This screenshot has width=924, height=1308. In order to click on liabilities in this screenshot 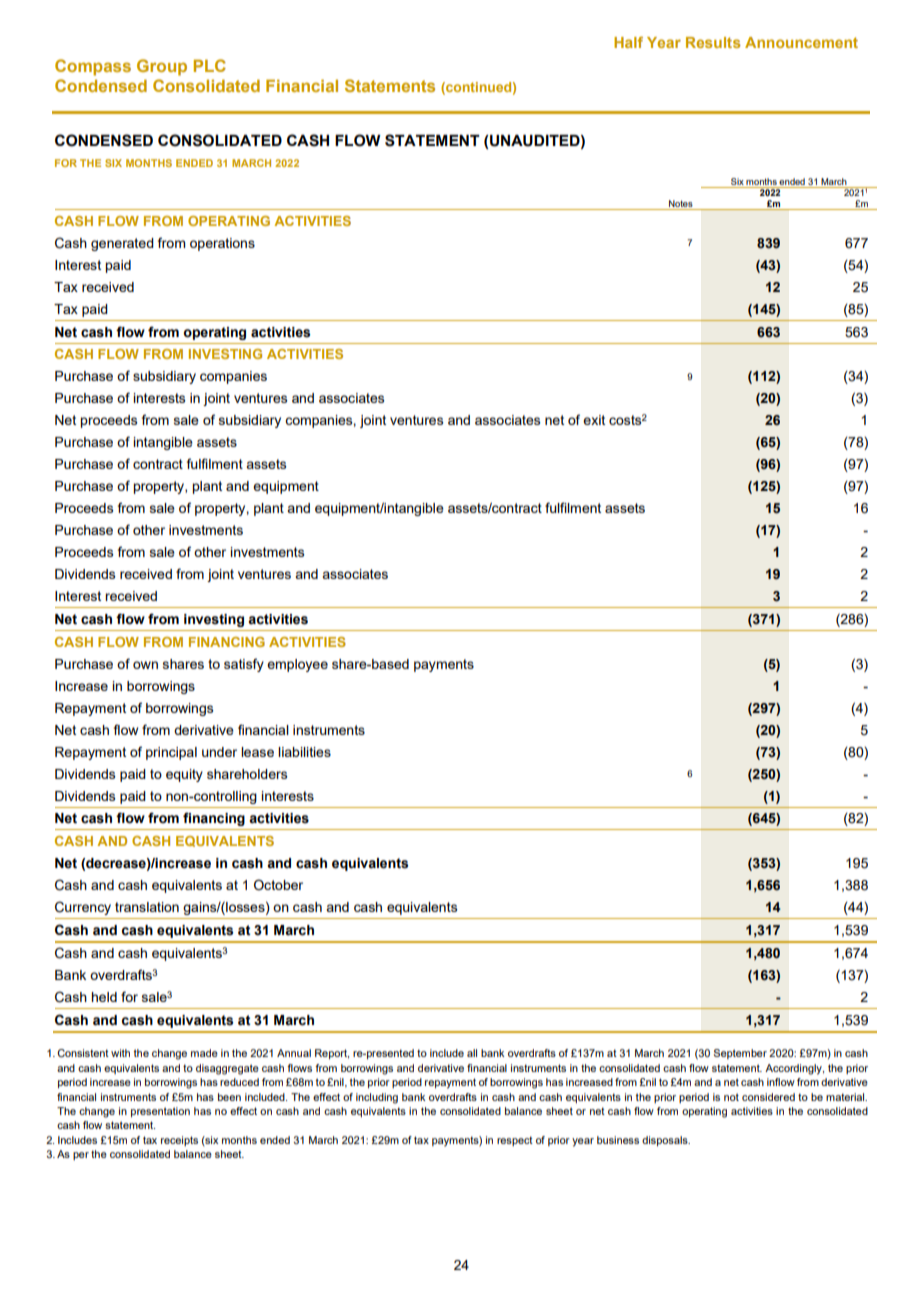, I will do `click(304, 752)`.
